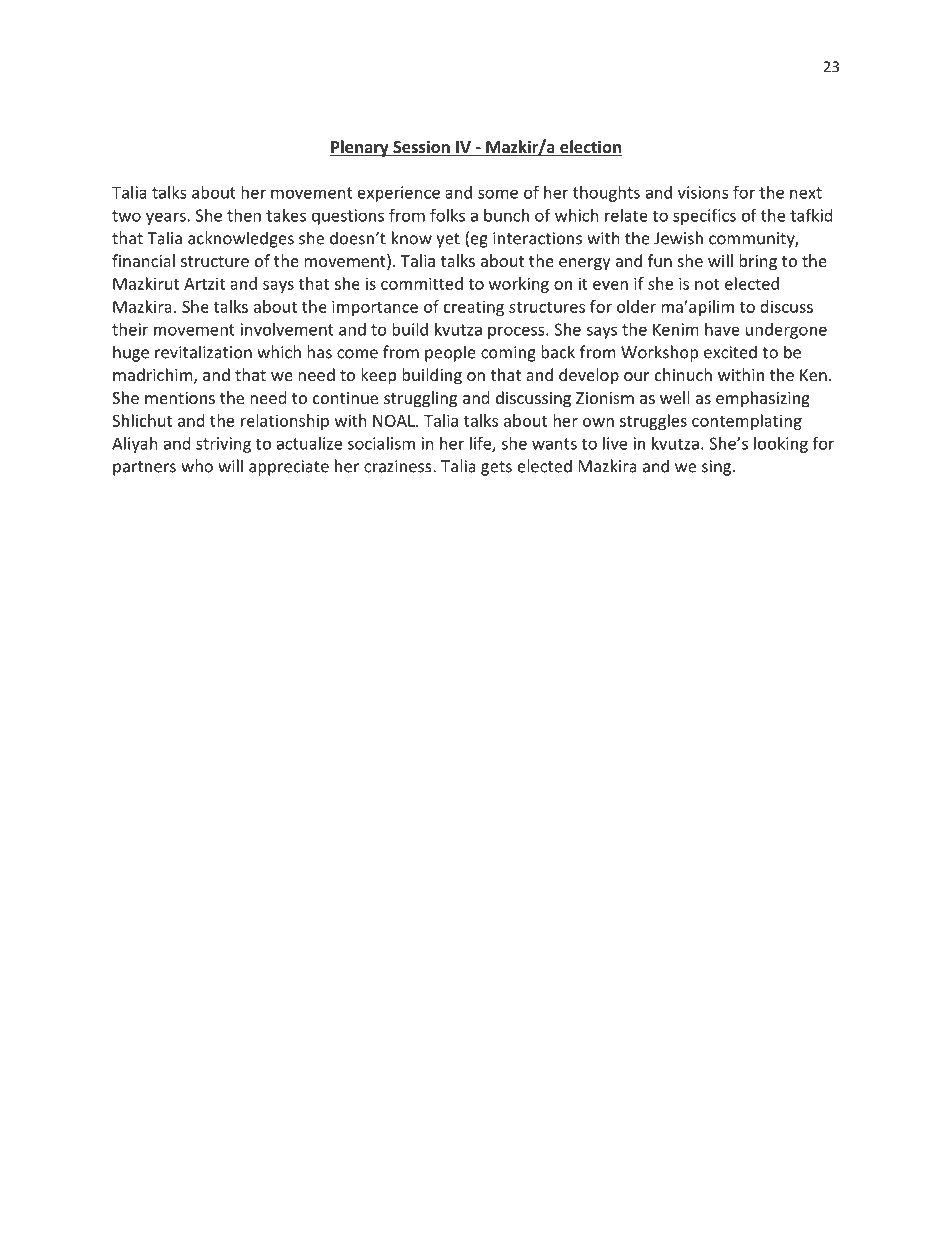 This screenshot has height=1233, width=952. What do you see at coordinates (197, 466) in the screenshot?
I see `who` at bounding box center [197, 466].
